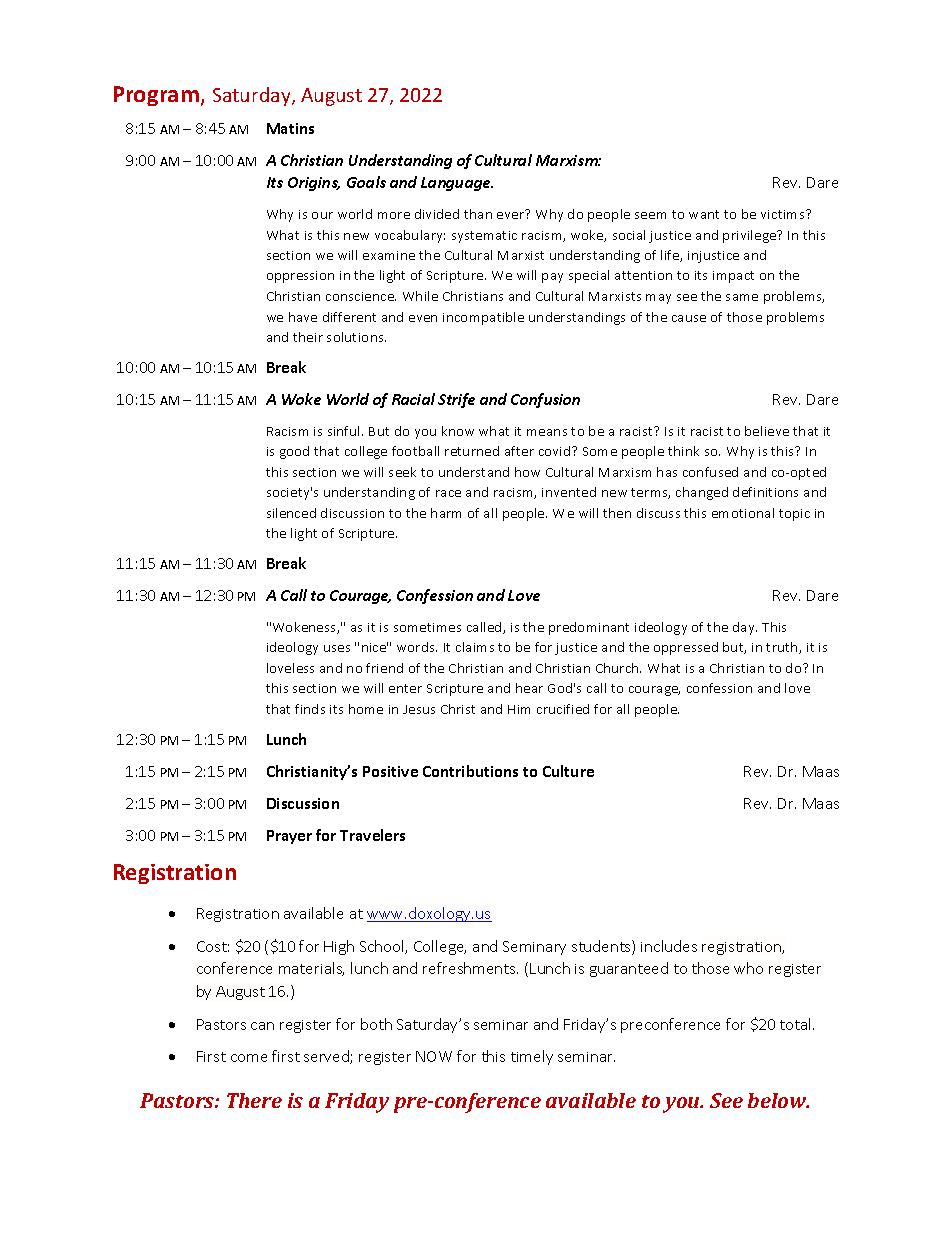 This page has height=1233, width=952. Describe the element at coordinates (448, 493) in the page. I see `race` at that location.
